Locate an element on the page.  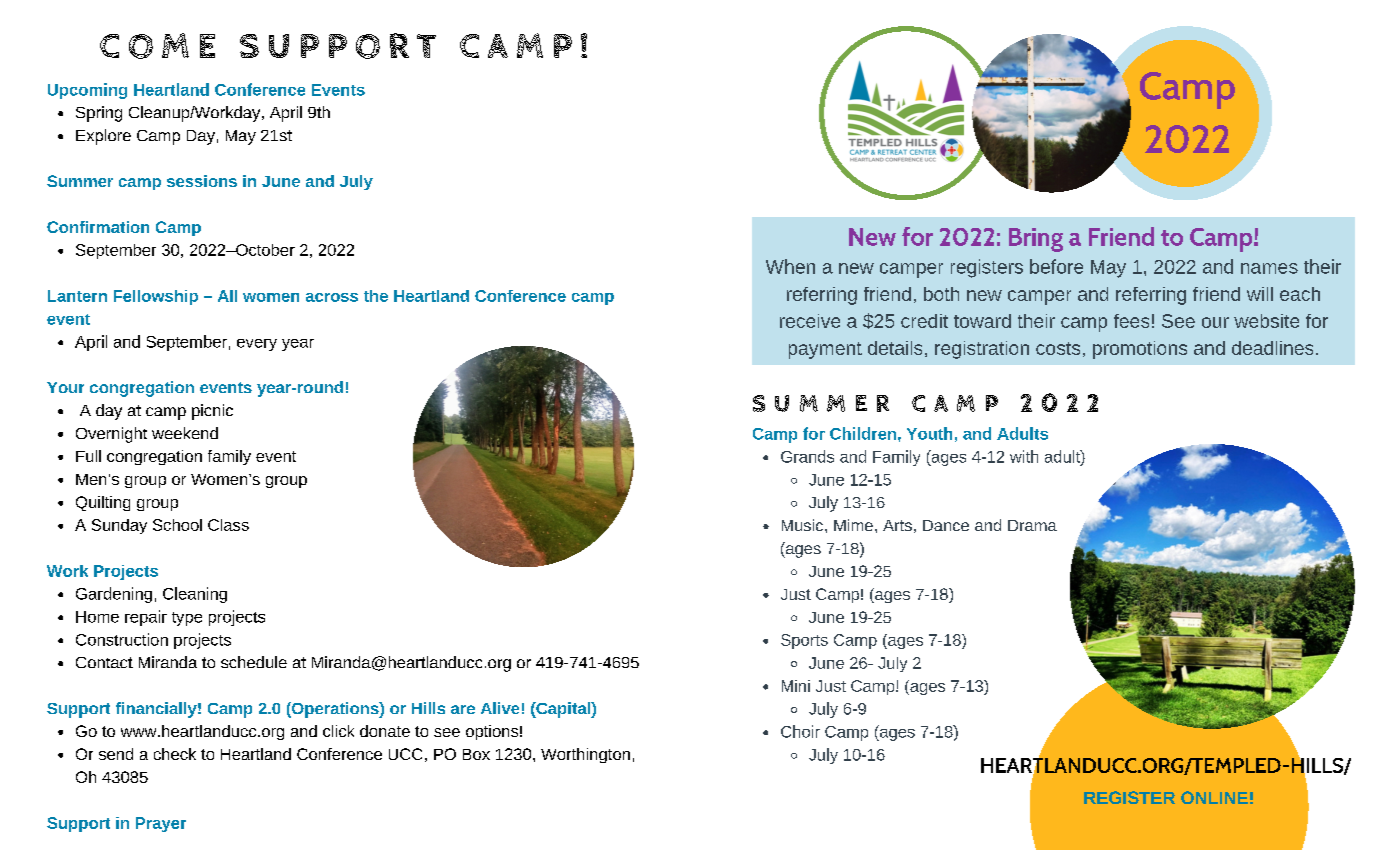
Cleaning is located at coordinates (195, 595).
